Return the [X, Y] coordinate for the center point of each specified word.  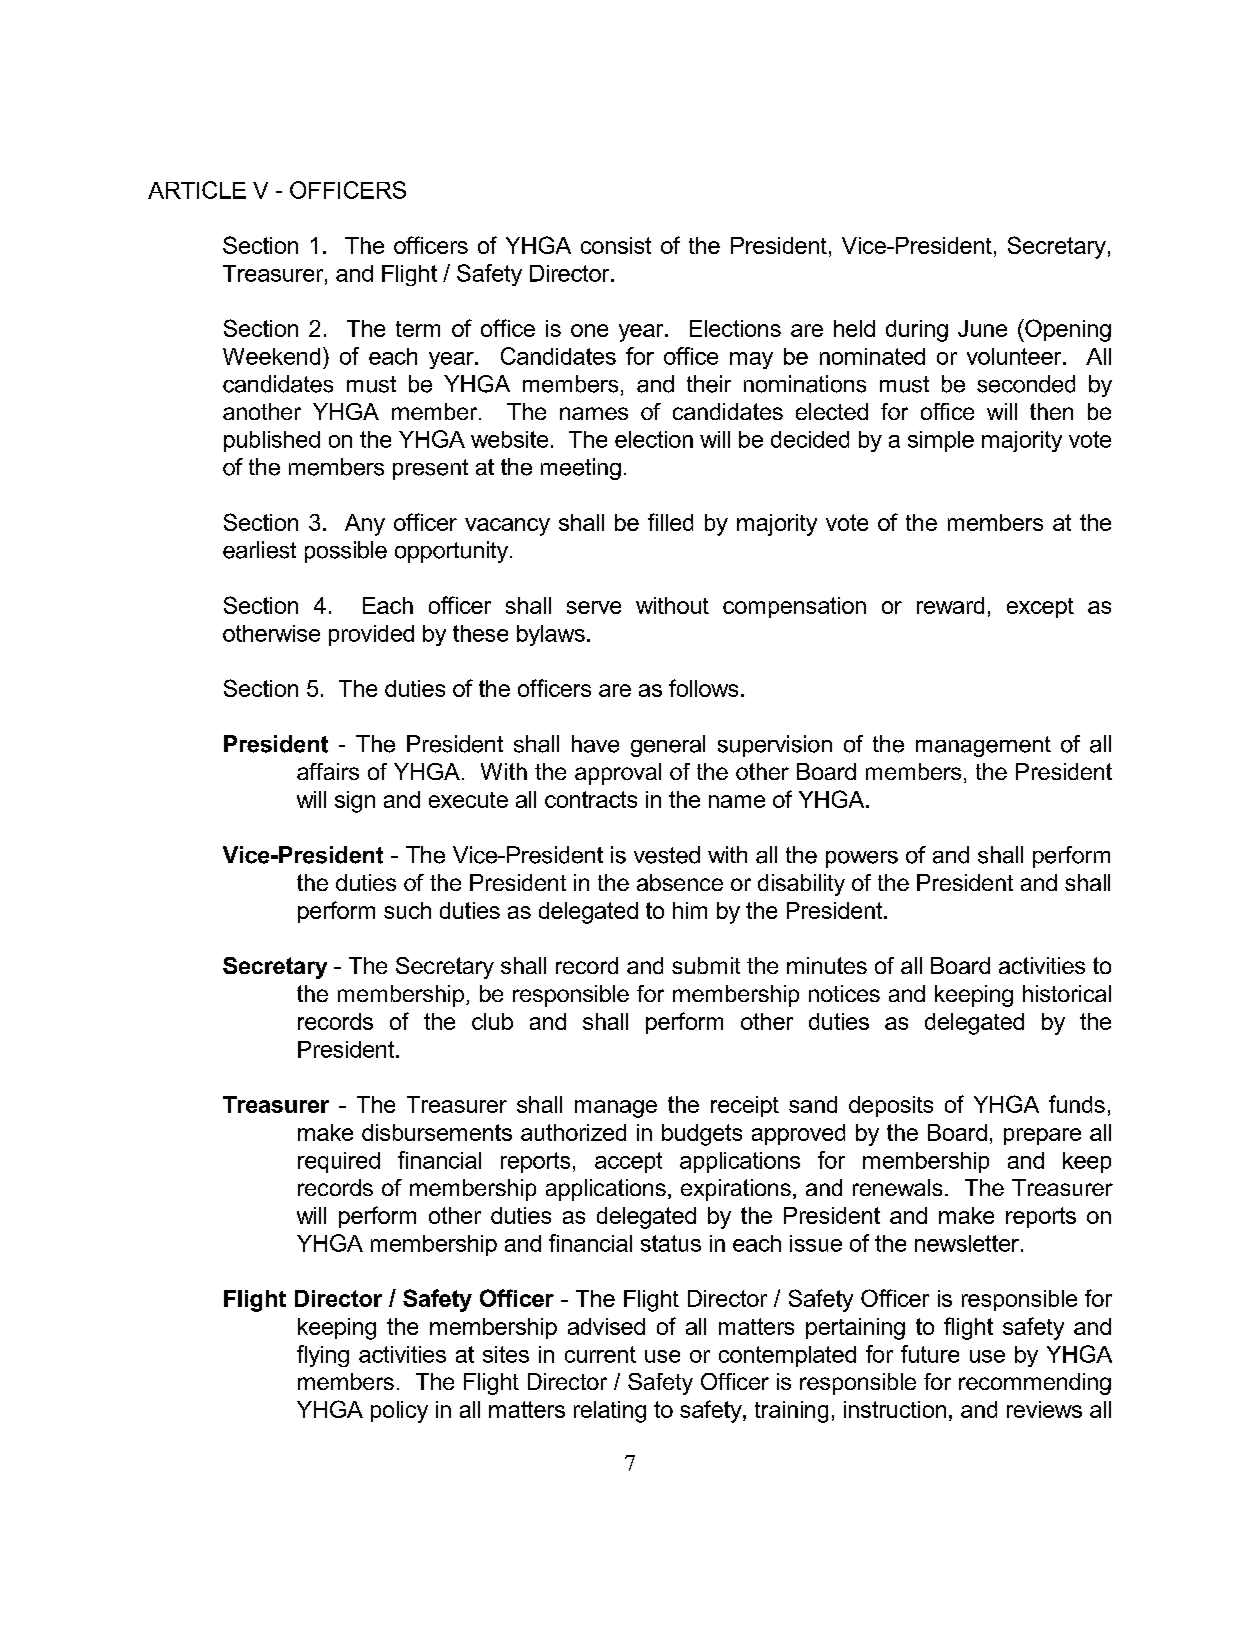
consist [616, 245]
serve [594, 607]
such [407, 910]
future [930, 1354]
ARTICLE [197, 190]
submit [706, 965]
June [982, 328]
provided [371, 635]
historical [1067, 993]
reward [950, 605]
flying [323, 1356]
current [600, 1354]
